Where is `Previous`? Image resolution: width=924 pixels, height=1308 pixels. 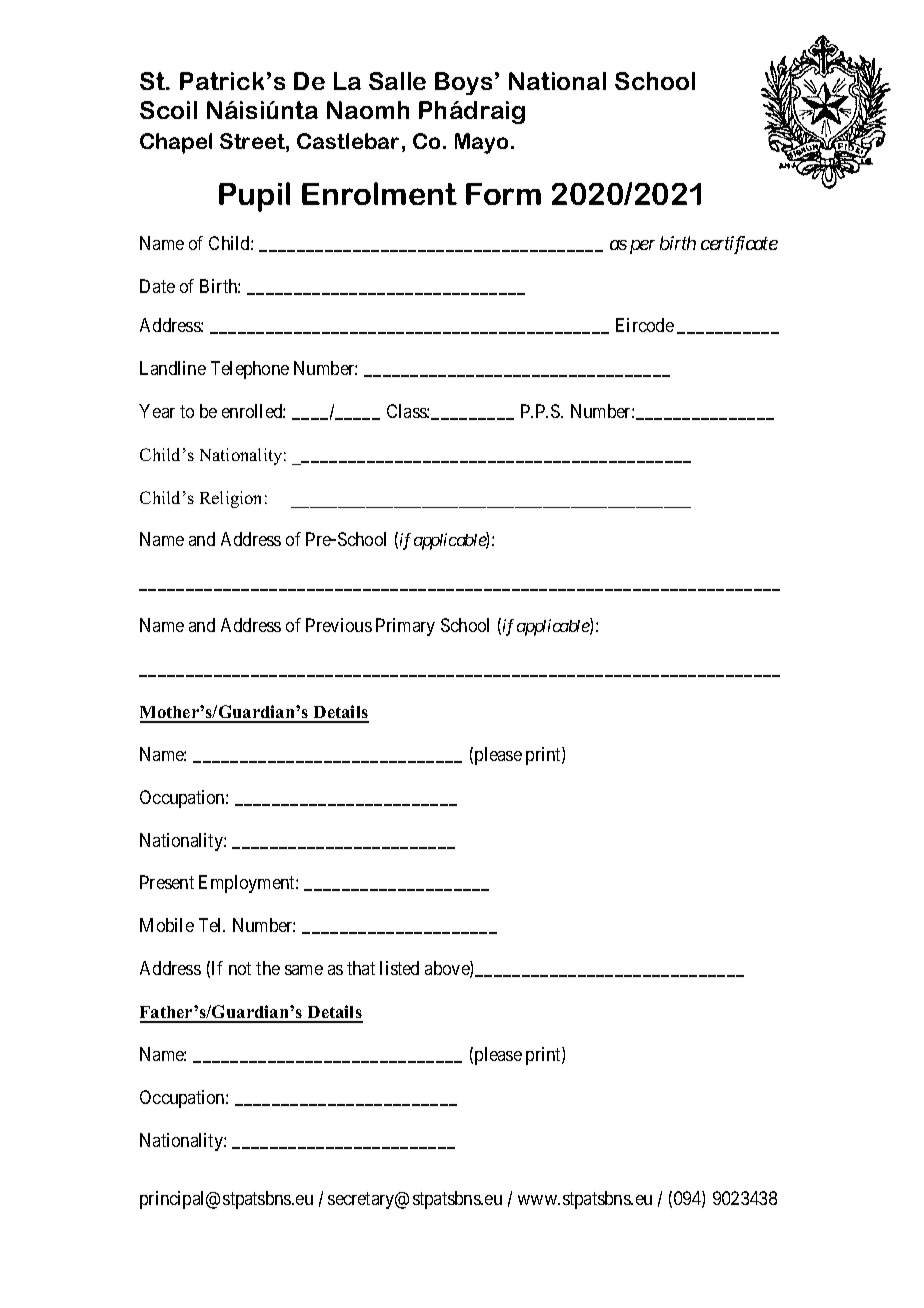 Previous is located at coordinates (339, 625).
